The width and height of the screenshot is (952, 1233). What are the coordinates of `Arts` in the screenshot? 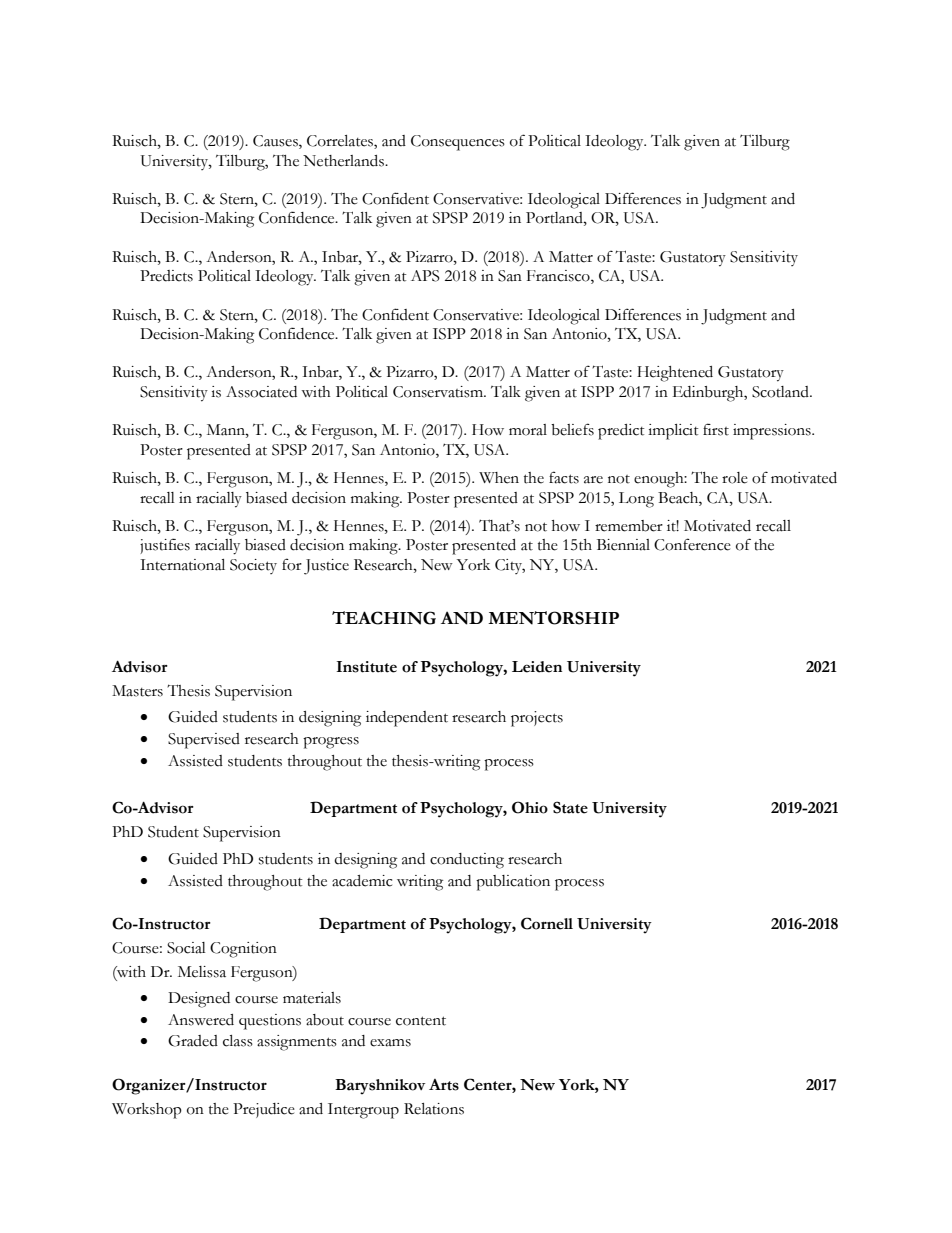 It's located at (444, 1085).
